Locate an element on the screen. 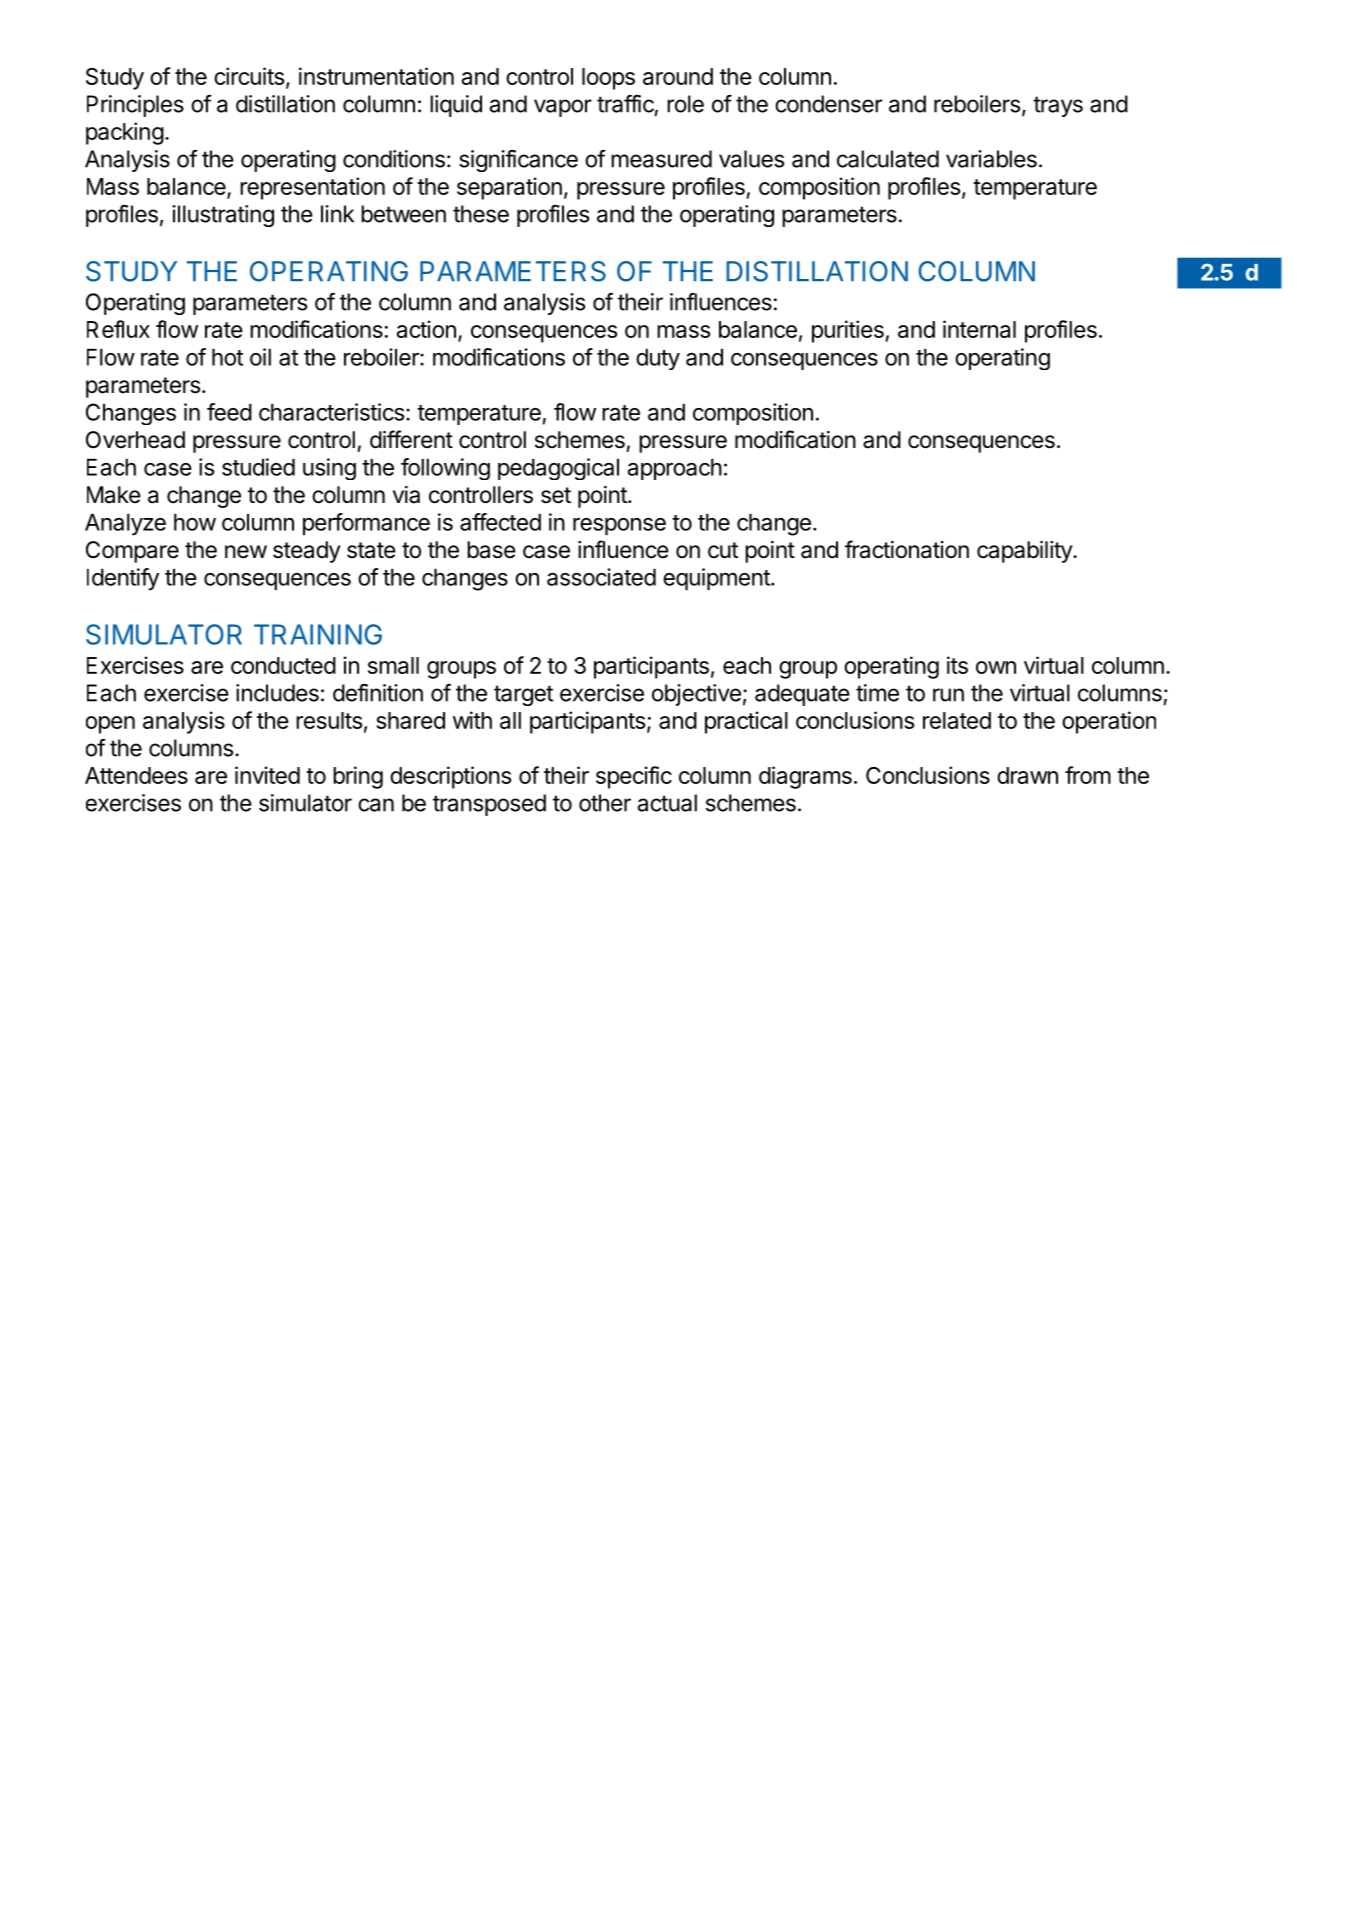 The image size is (1366, 1931). invited is located at coordinates (267, 775).
